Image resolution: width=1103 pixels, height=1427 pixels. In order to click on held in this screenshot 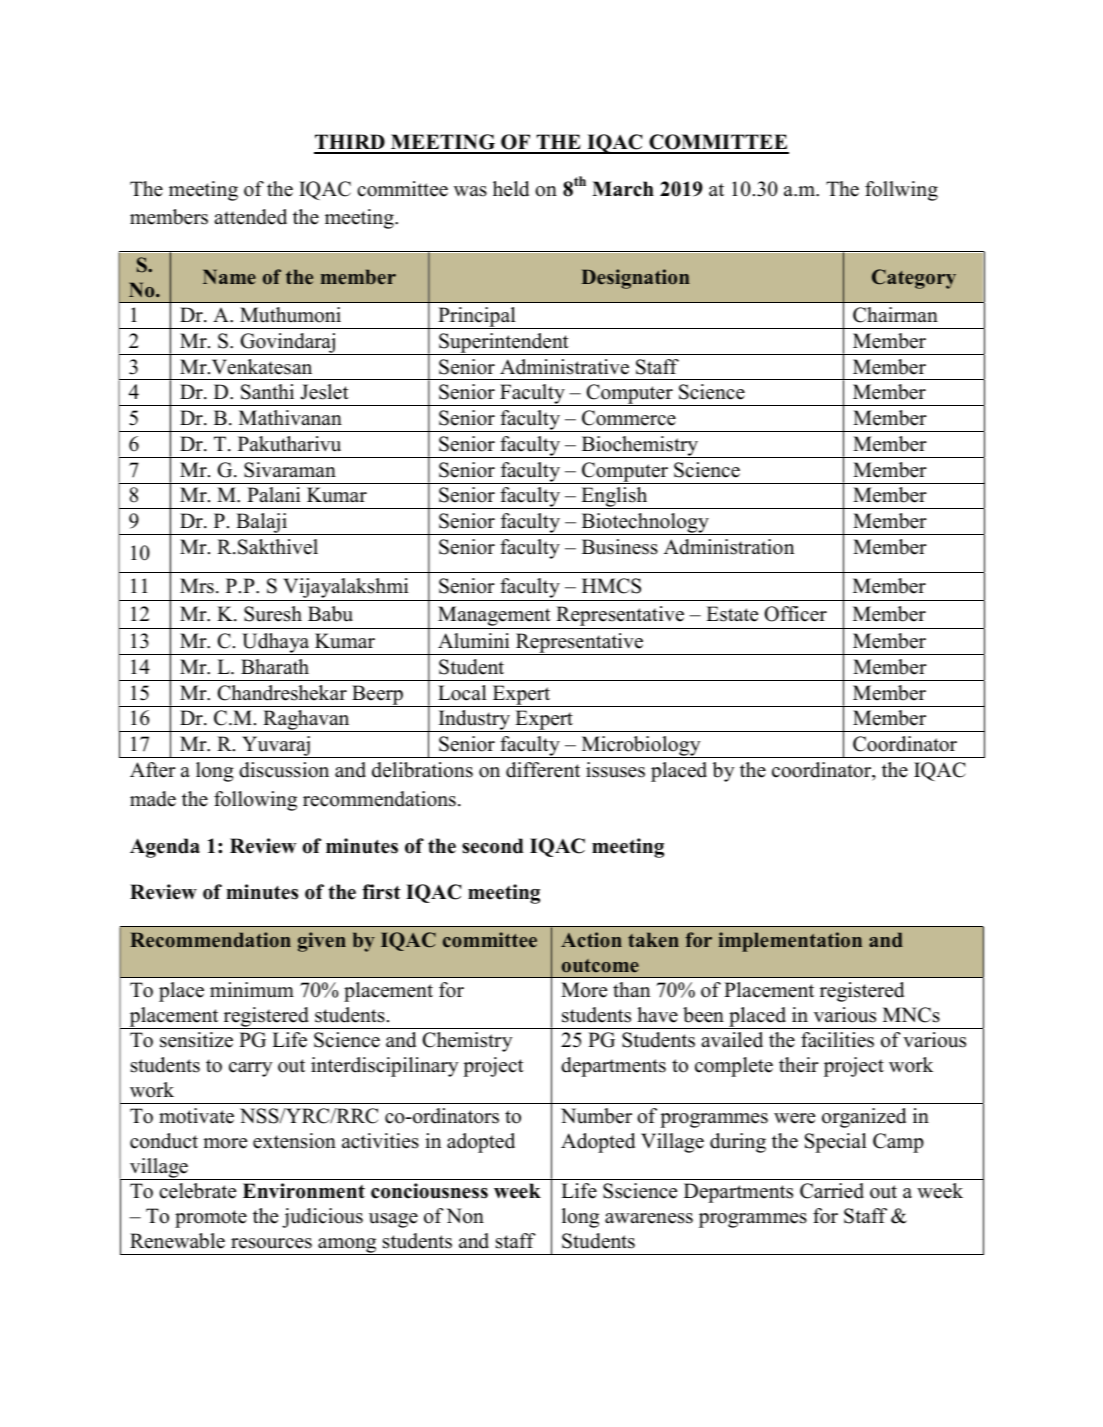, I will do `click(511, 189)`.
